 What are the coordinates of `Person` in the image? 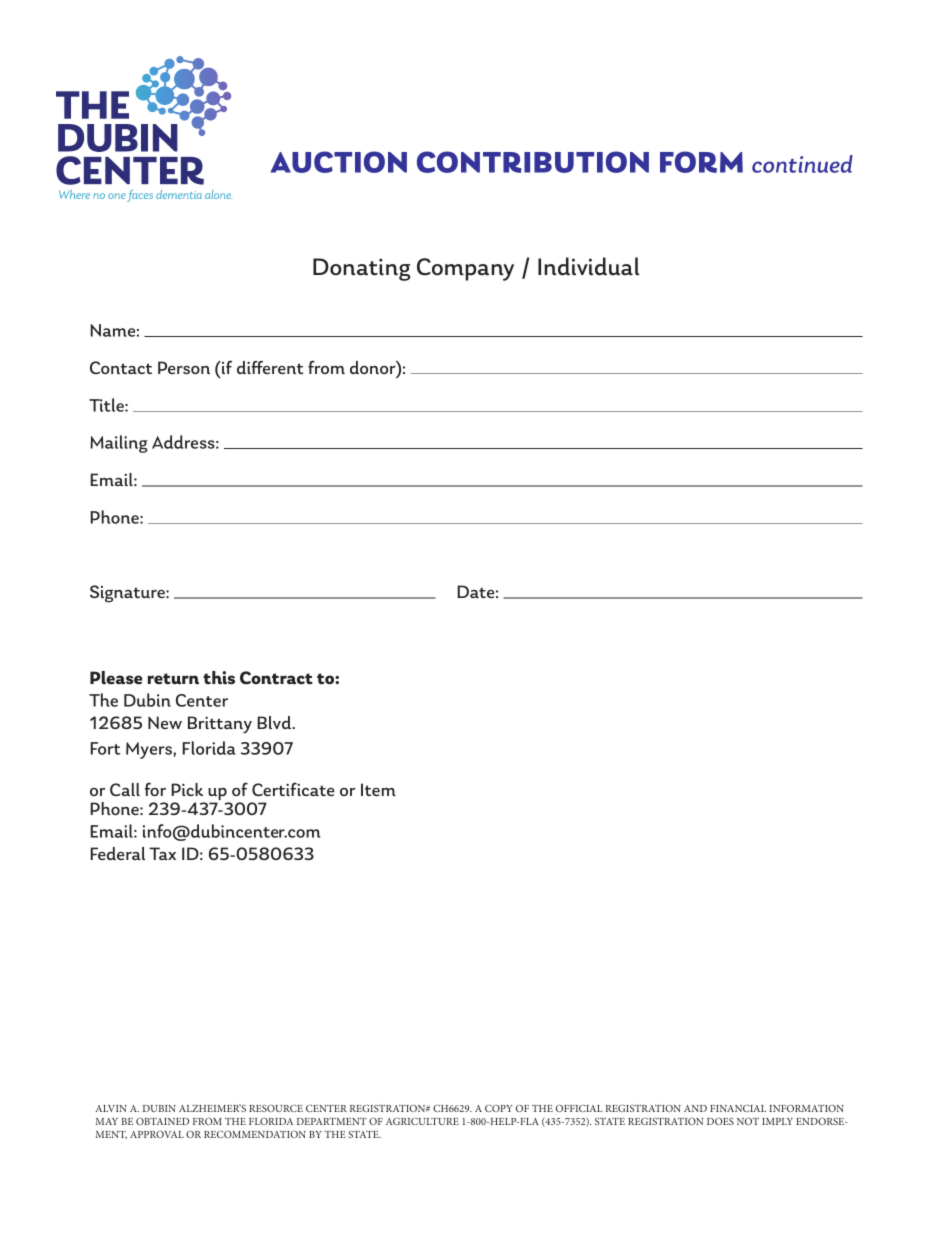 It's located at (184, 367).
